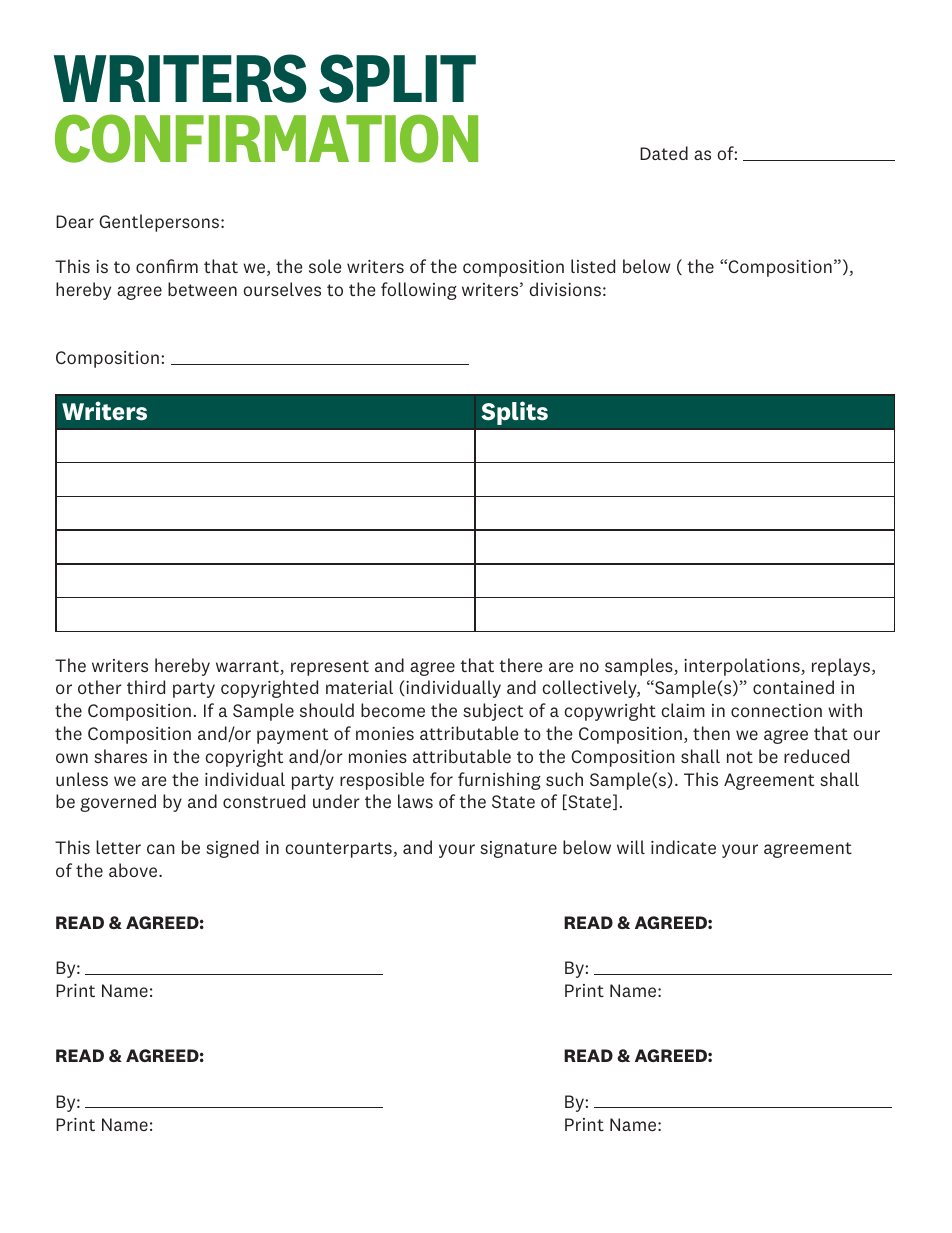 The image size is (952, 1233). I want to click on can, so click(161, 849).
